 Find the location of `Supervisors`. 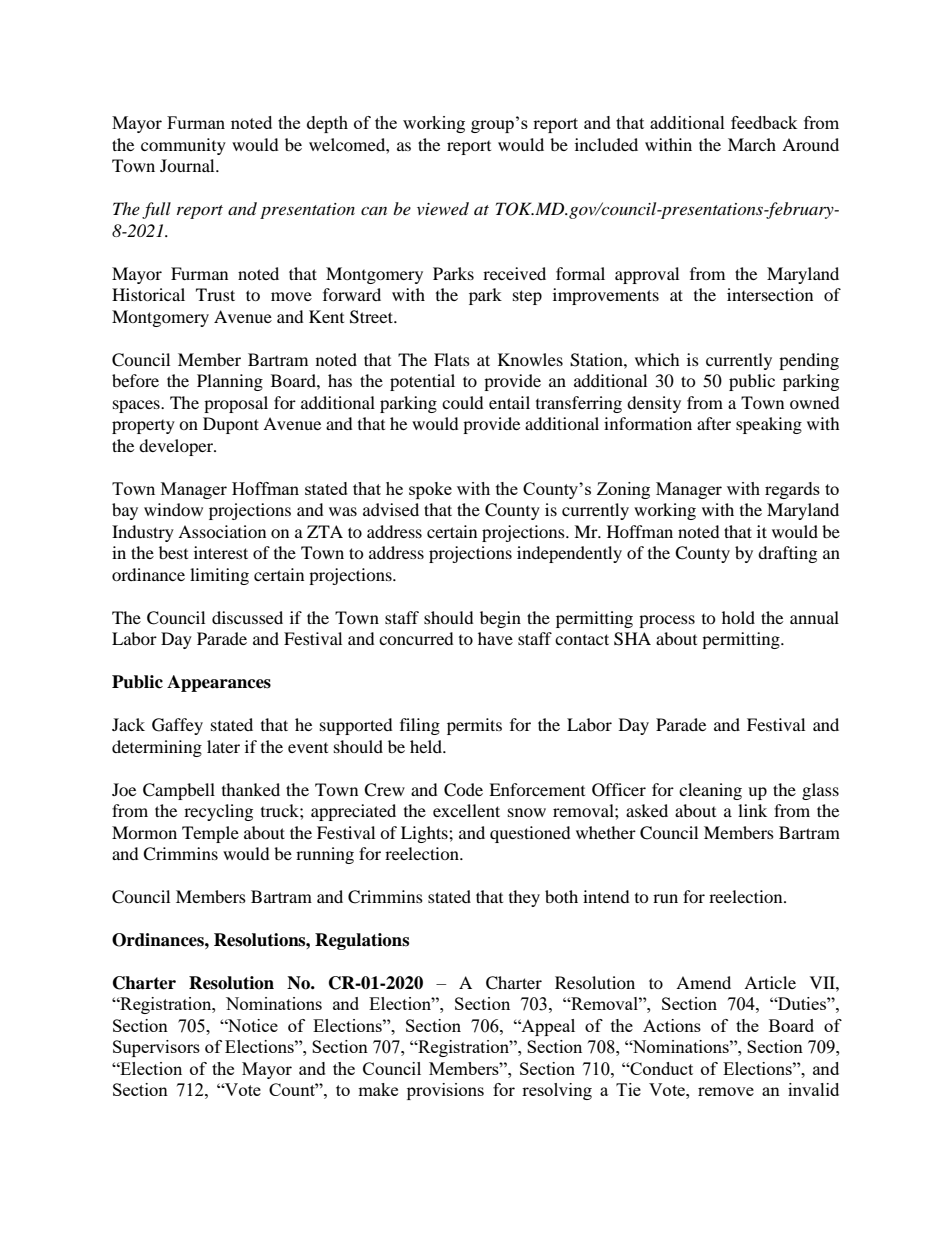

Supervisors is located at coordinates (156, 1048).
